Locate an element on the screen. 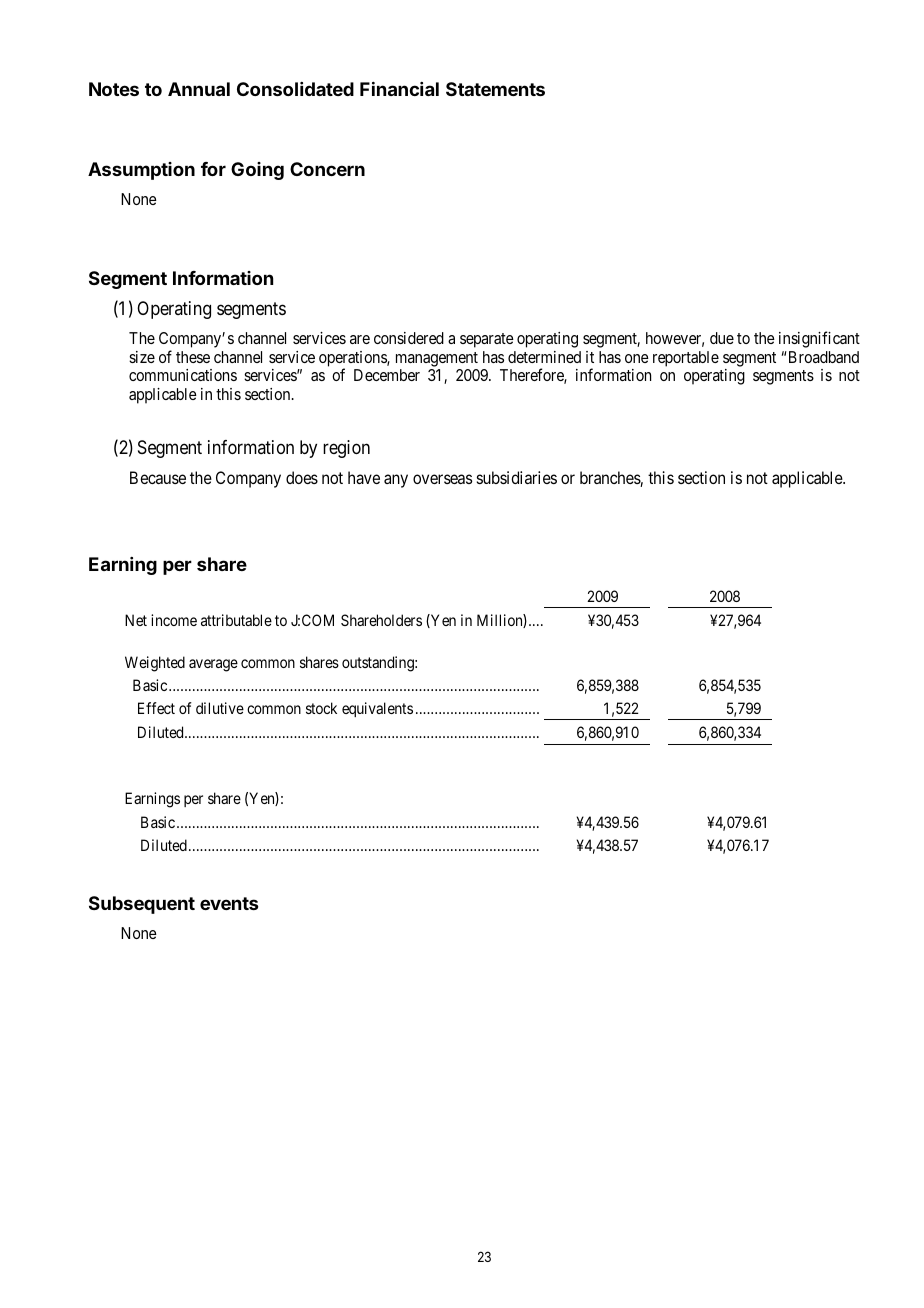  reportable is located at coordinates (686, 359).
